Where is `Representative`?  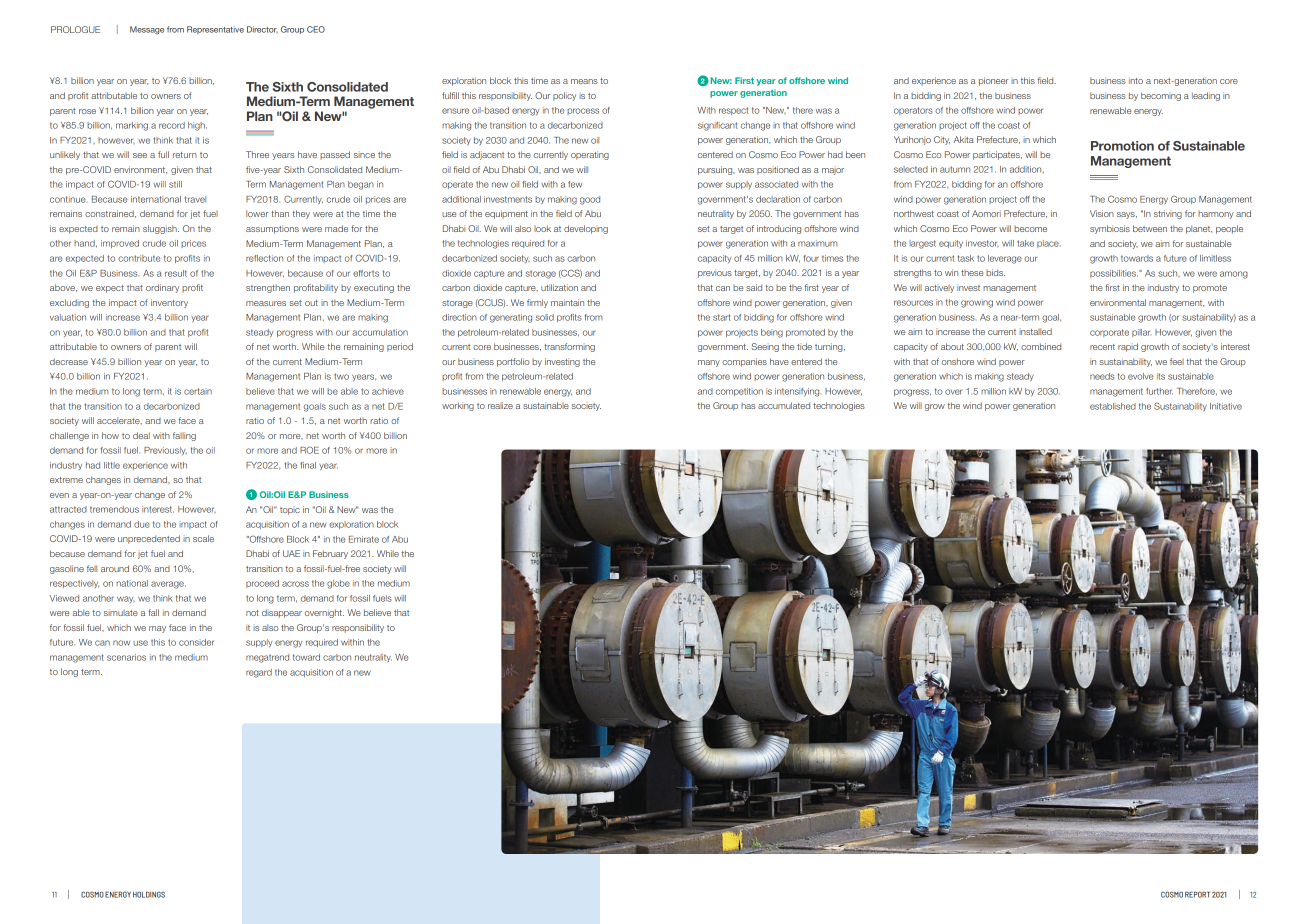 Representative is located at coordinates (215, 30).
